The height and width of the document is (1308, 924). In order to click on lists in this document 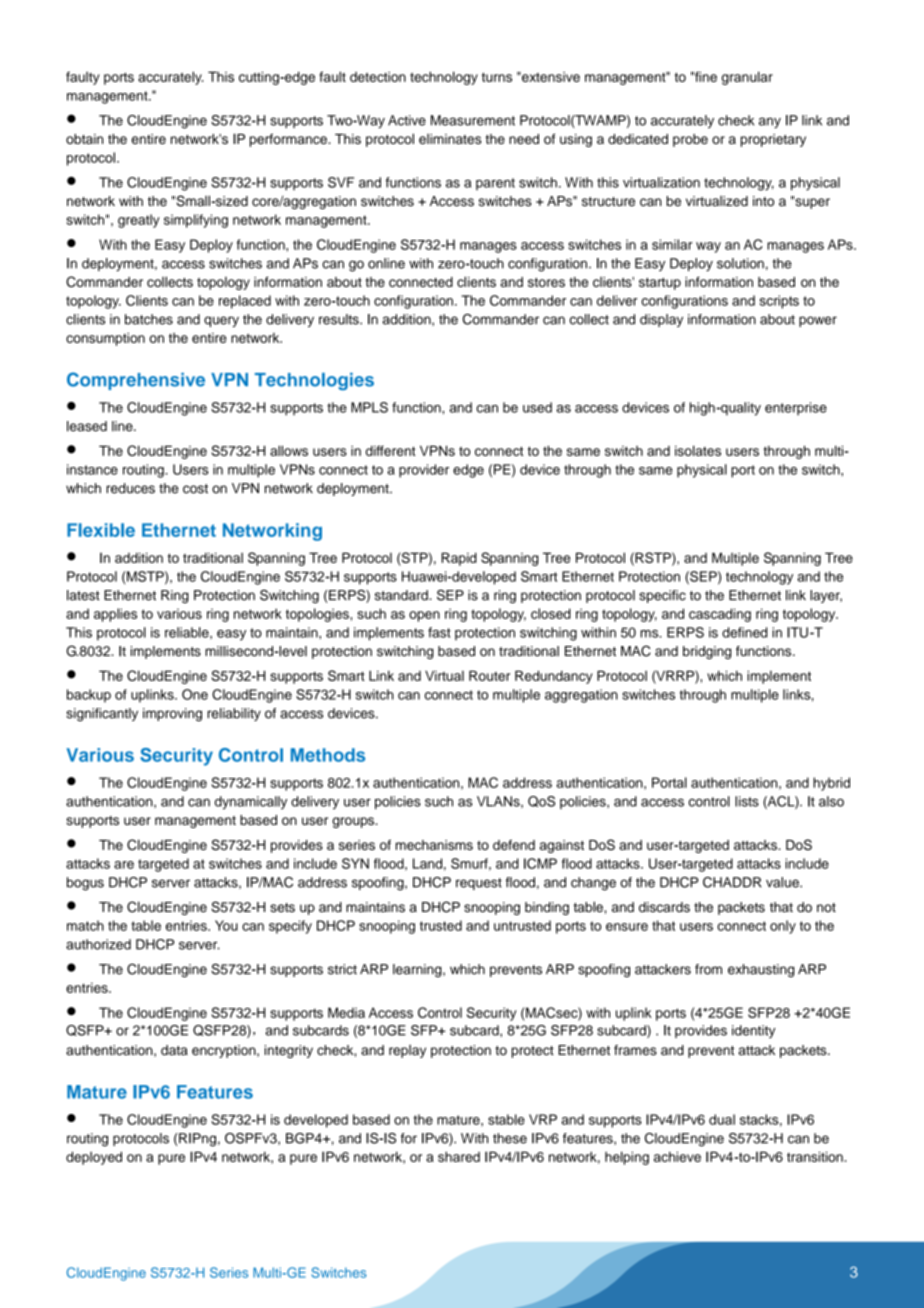, I will do `click(747, 801)`.
